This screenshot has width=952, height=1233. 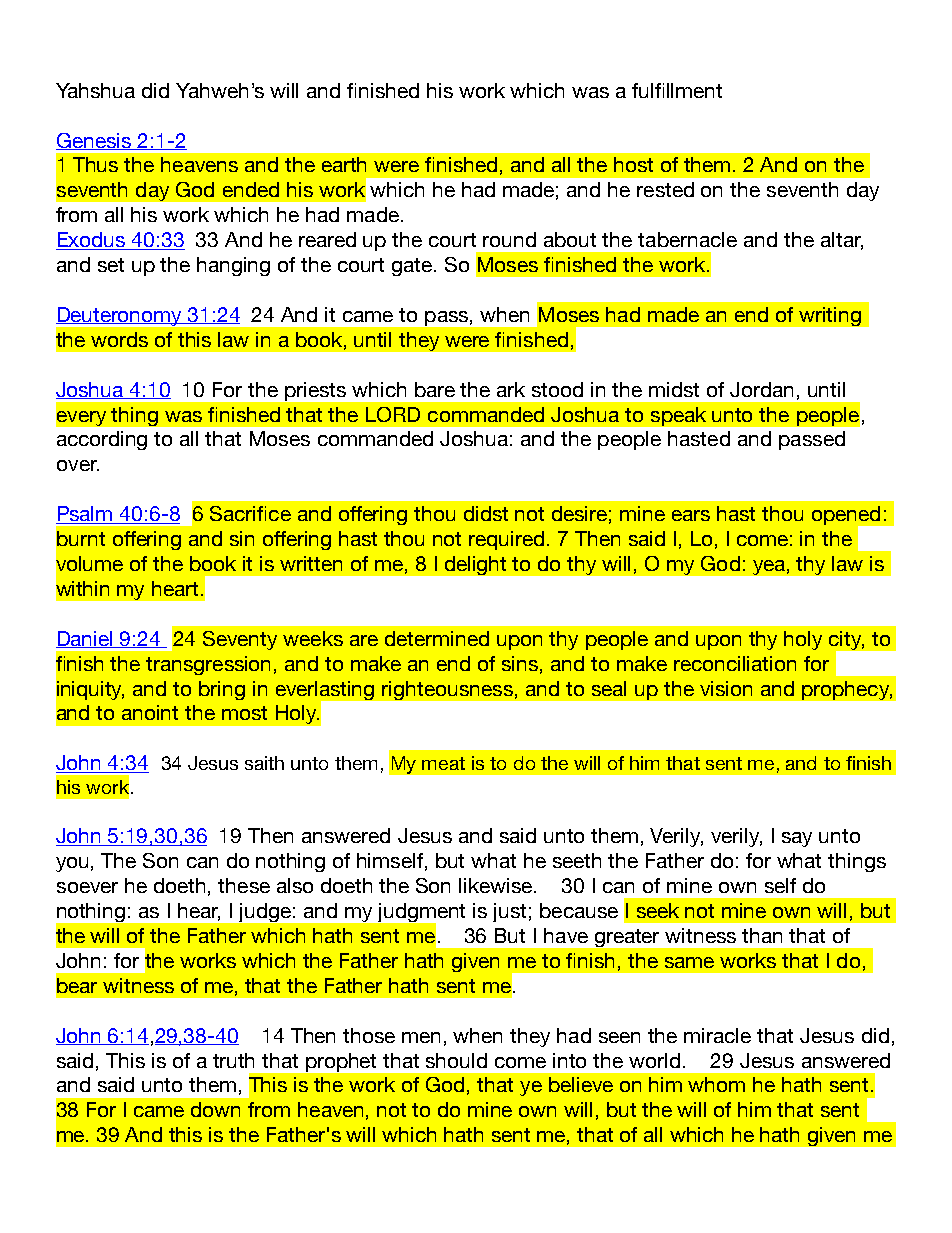 What do you see at coordinates (677, 90) in the screenshot?
I see `fulfillment` at bounding box center [677, 90].
